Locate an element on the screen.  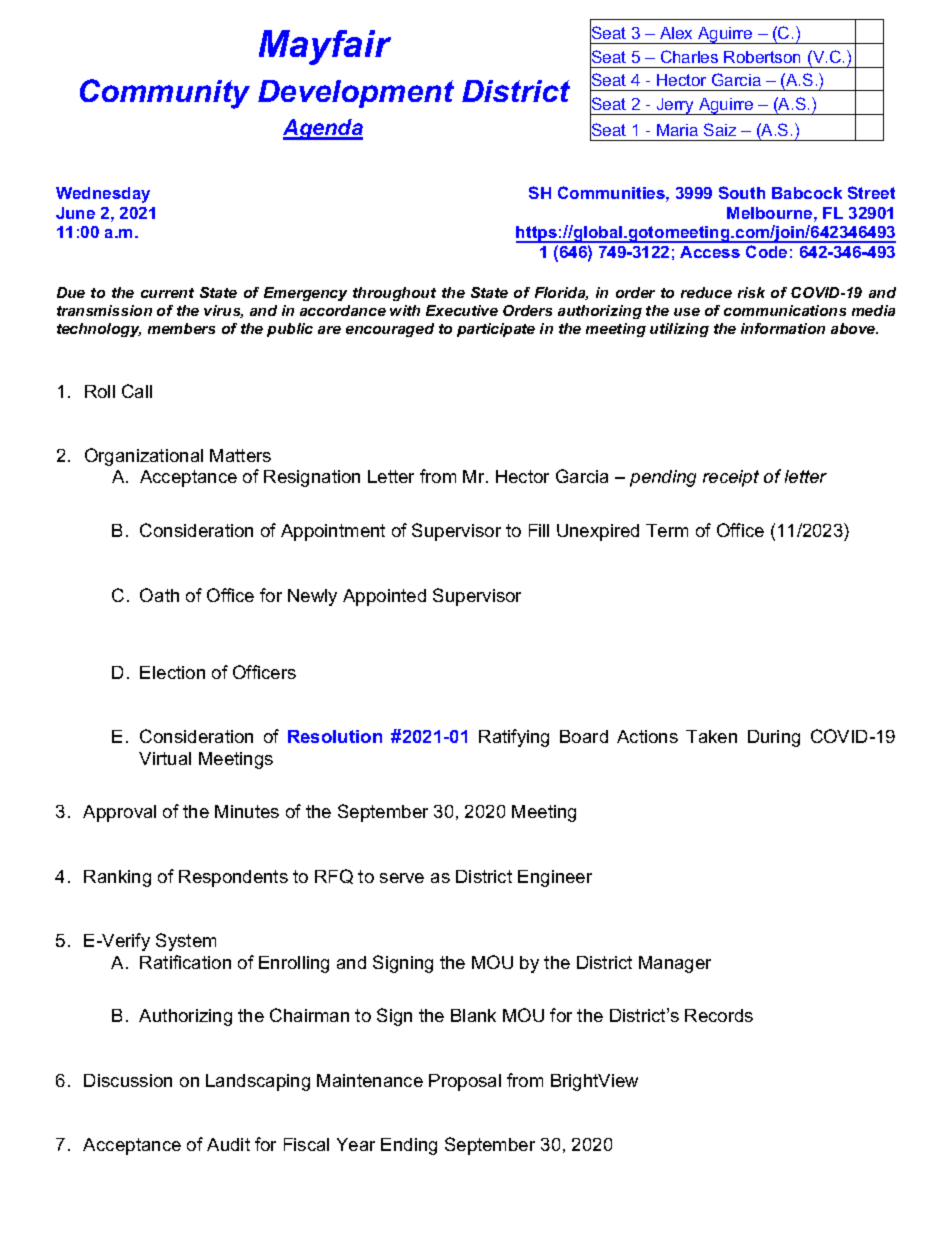
Robertson is located at coordinates (762, 57).
